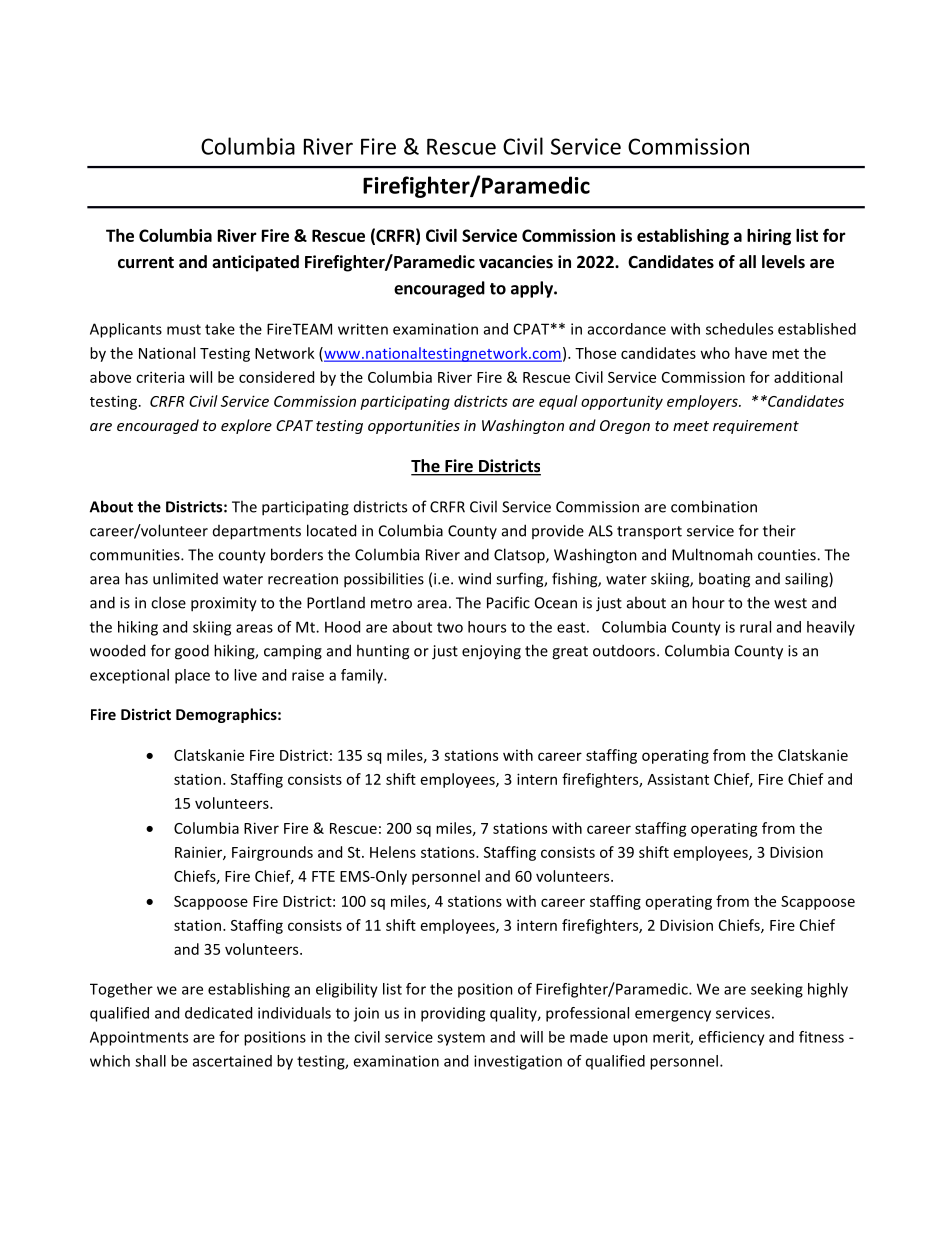 This image has height=1233, width=952. I want to click on dedicated, so click(218, 1013).
